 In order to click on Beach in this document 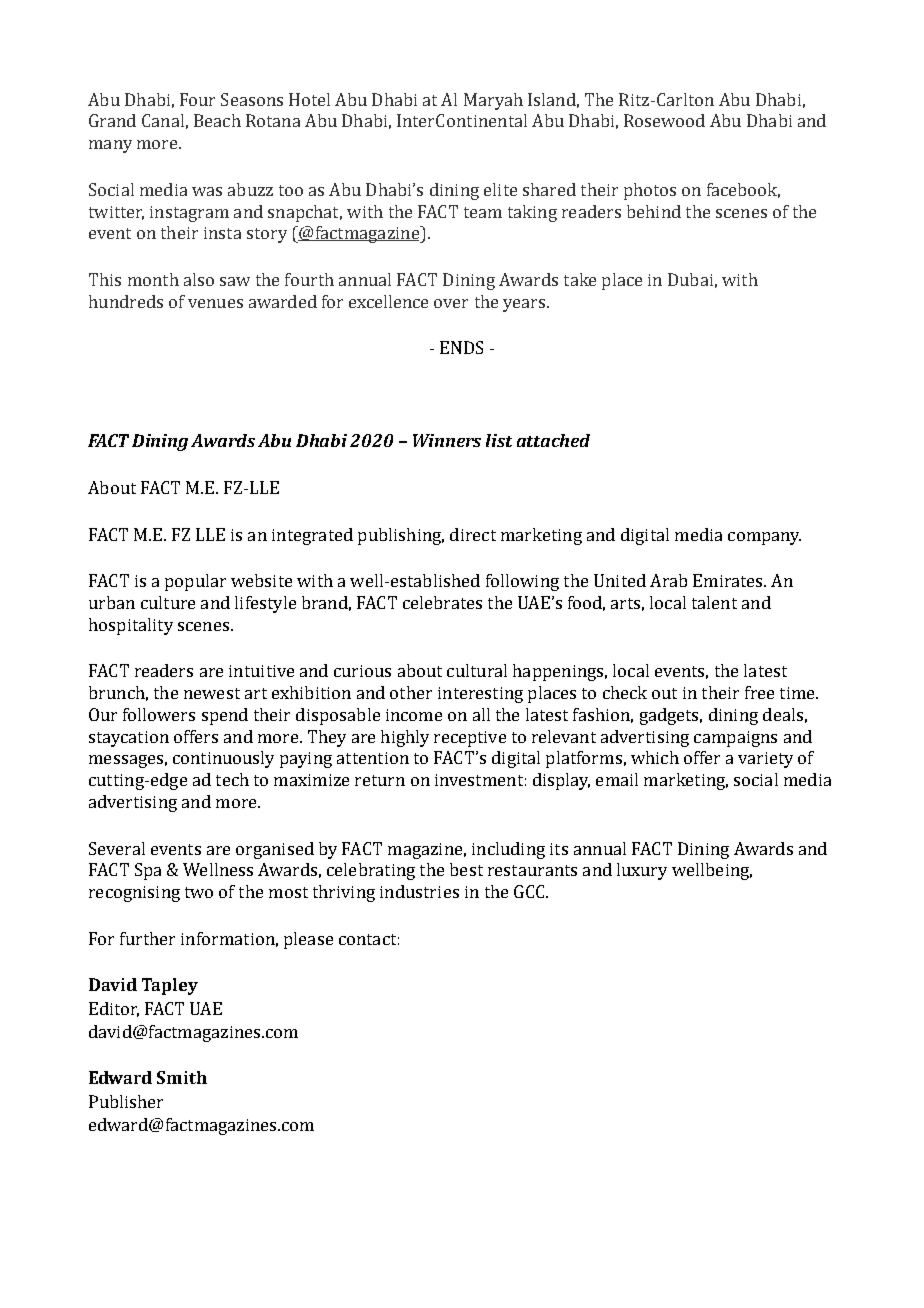, I will do `click(217, 120)`.
